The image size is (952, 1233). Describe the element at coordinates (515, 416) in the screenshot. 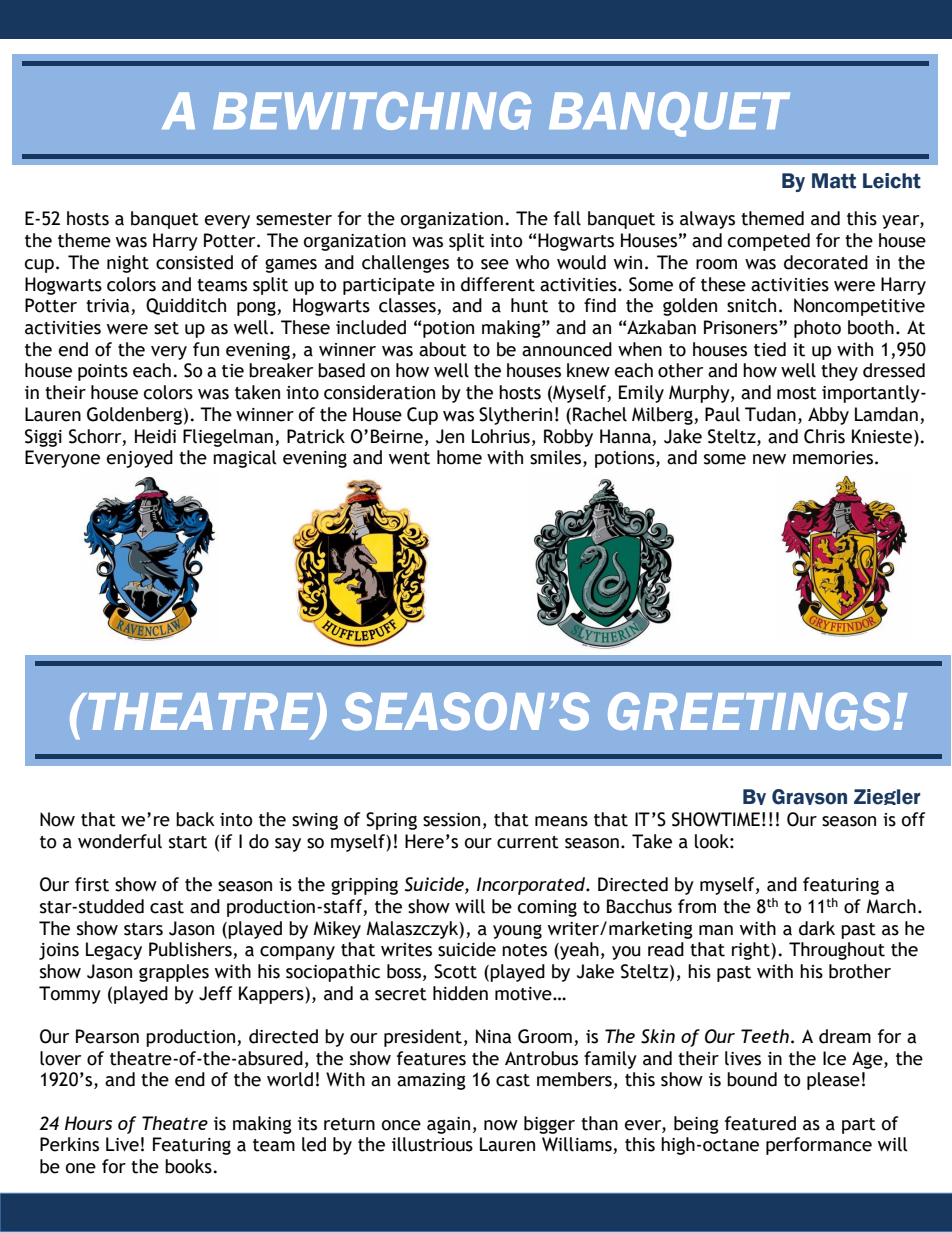

I see `Slytherin` at that location.
